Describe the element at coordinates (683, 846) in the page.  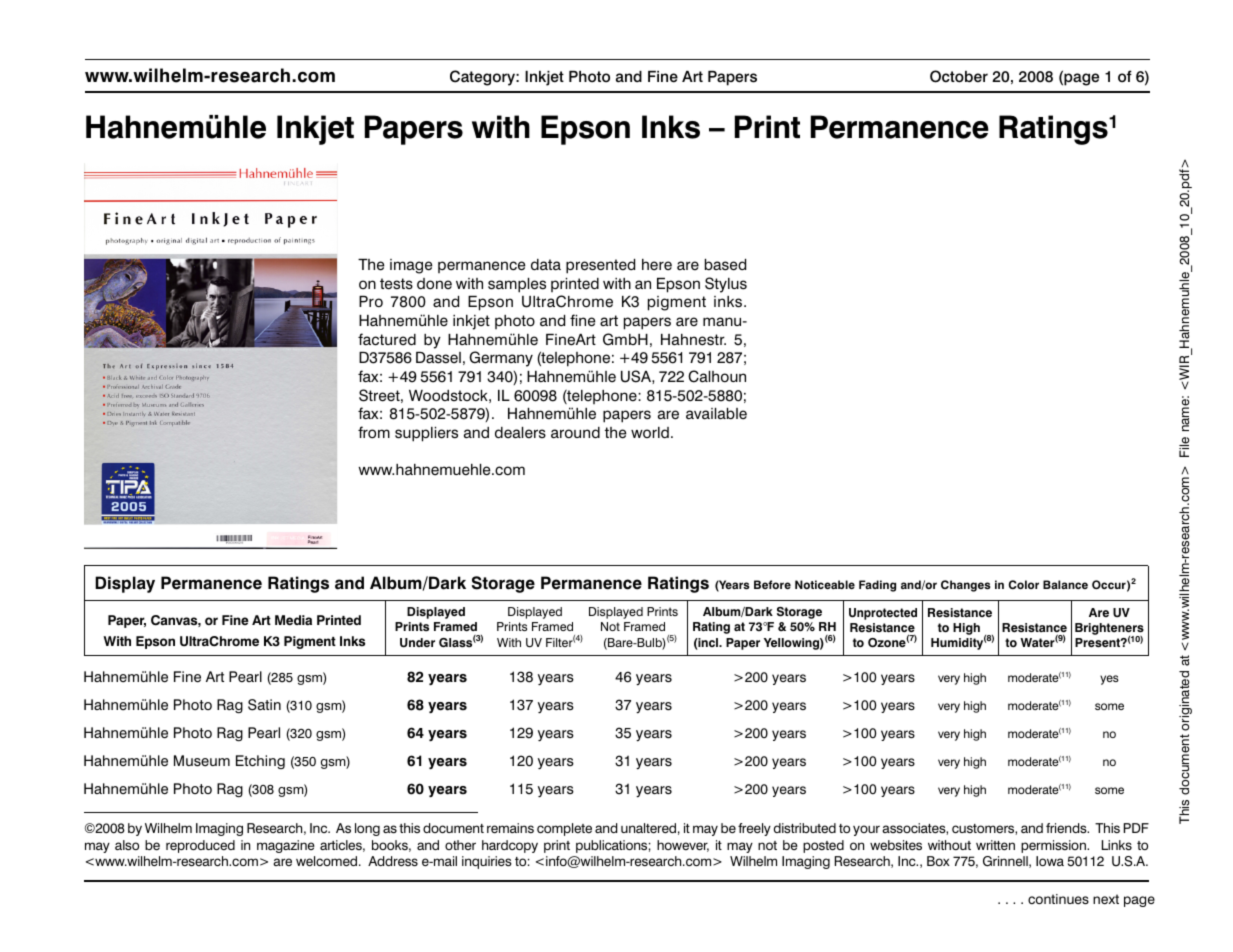
I see `however` at that location.
